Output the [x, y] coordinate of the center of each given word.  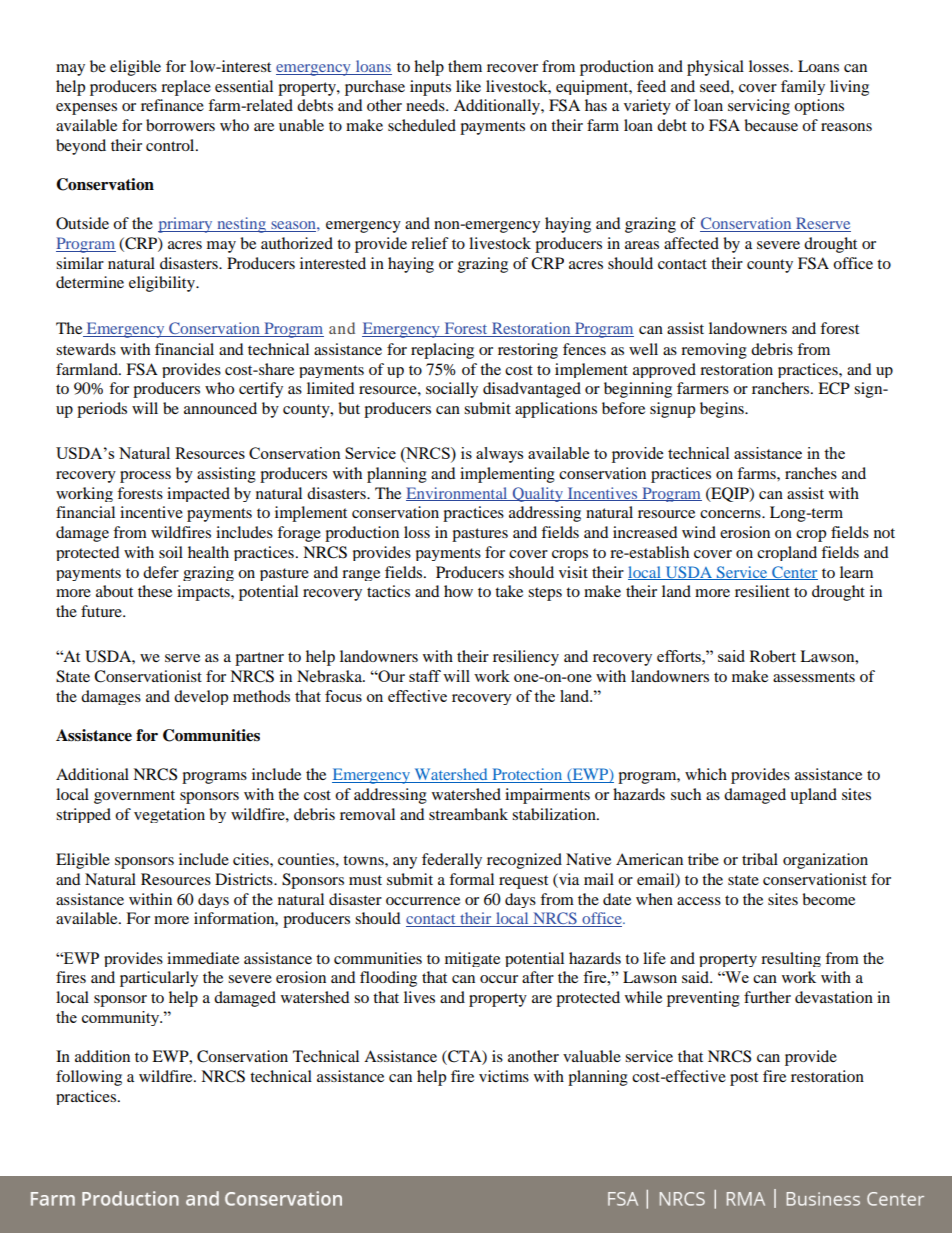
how [458, 591]
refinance [172, 105]
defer [161, 572]
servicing [759, 107]
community [122, 1018]
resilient [762, 591]
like [468, 86]
